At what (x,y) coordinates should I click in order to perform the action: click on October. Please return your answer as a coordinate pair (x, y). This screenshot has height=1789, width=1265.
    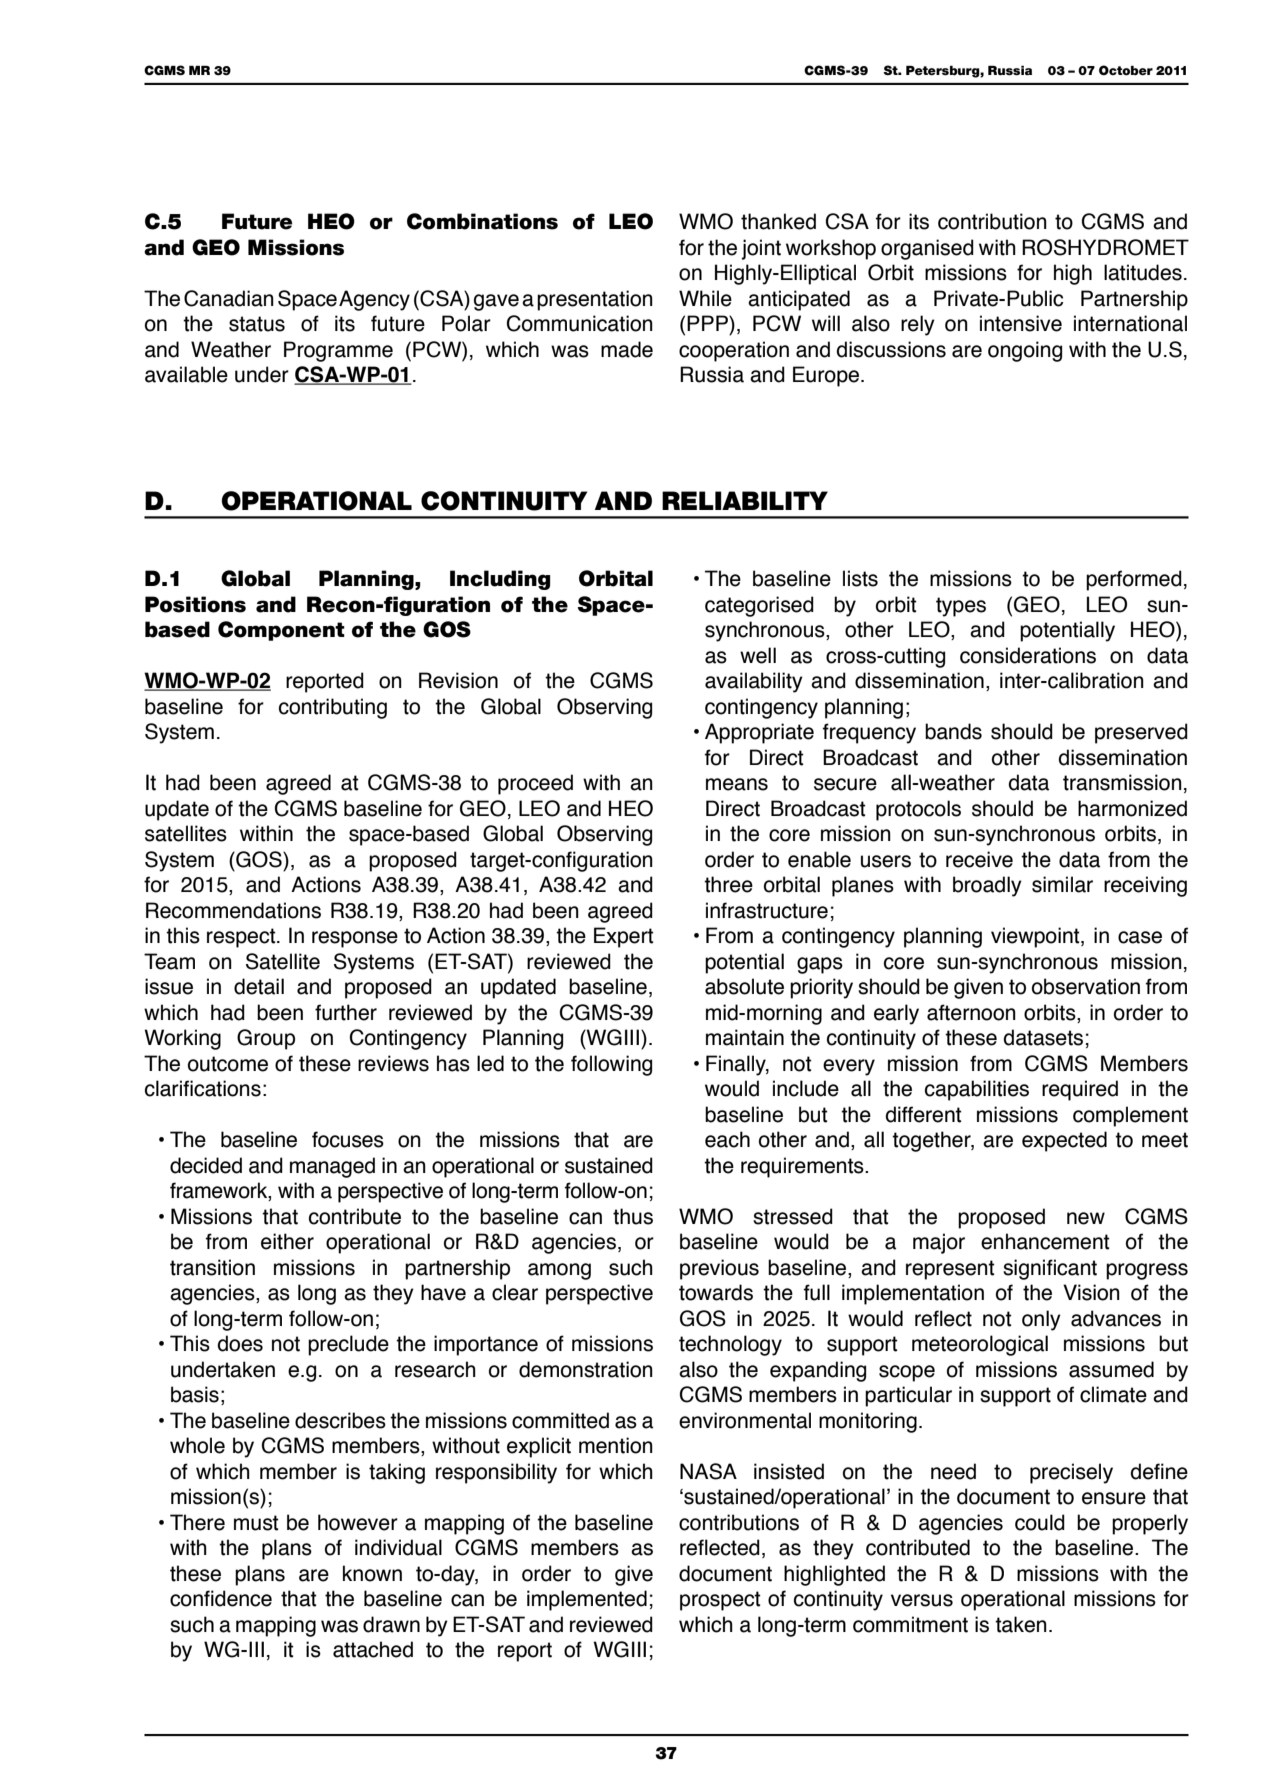
    Looking at the image, I should click on (1126, 70).
